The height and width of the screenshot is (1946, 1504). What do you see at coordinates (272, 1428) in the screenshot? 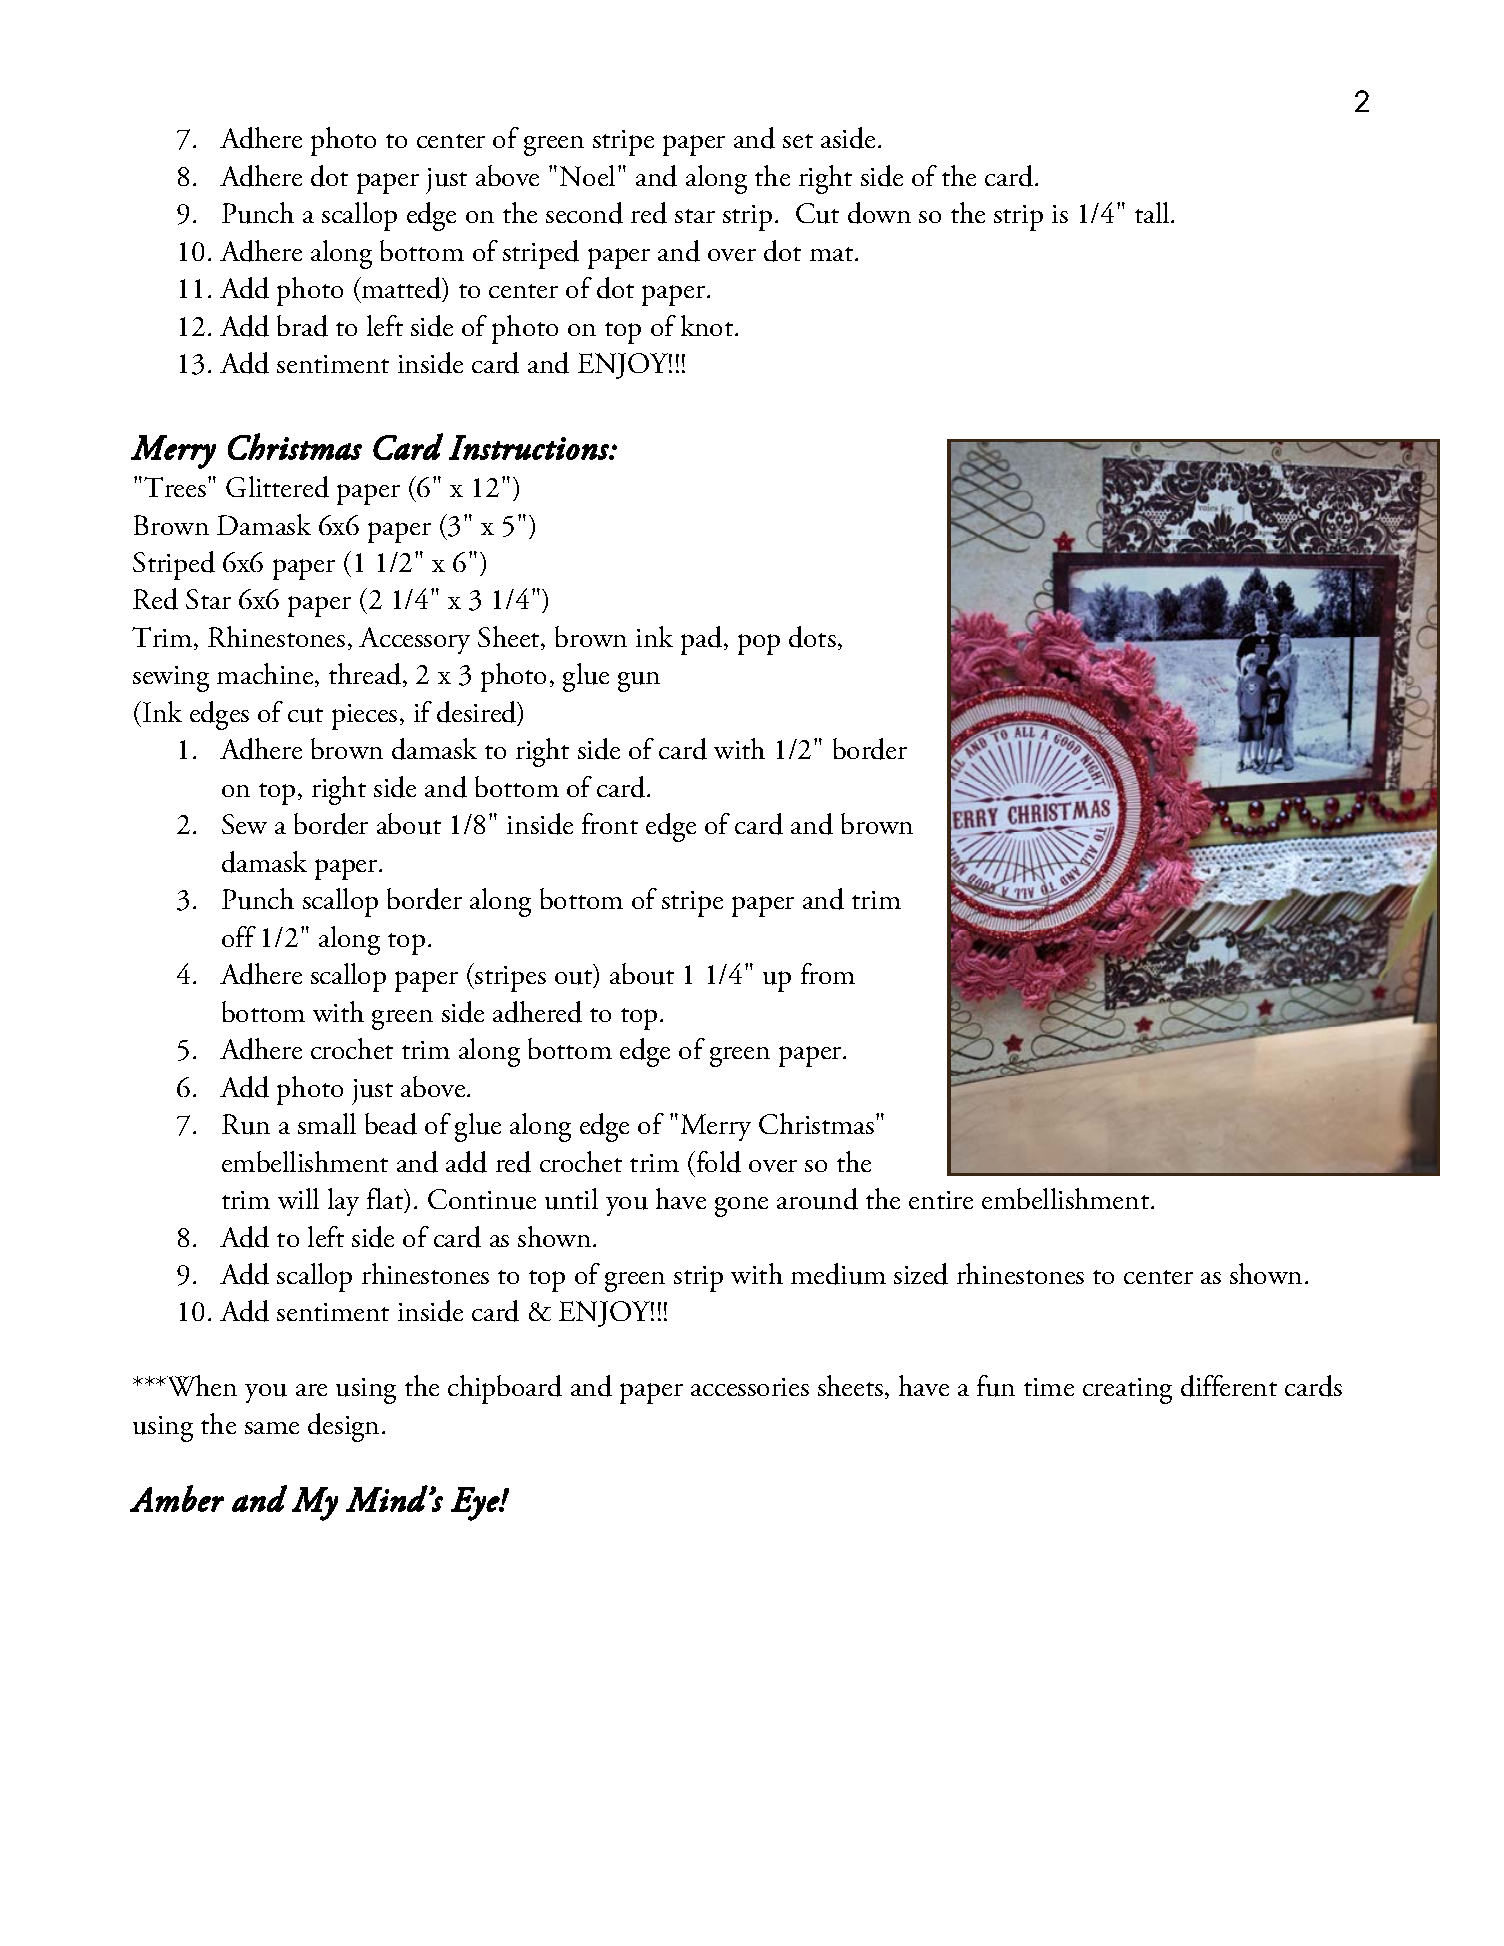
I see `same` at bounding box center [272, 1428].
